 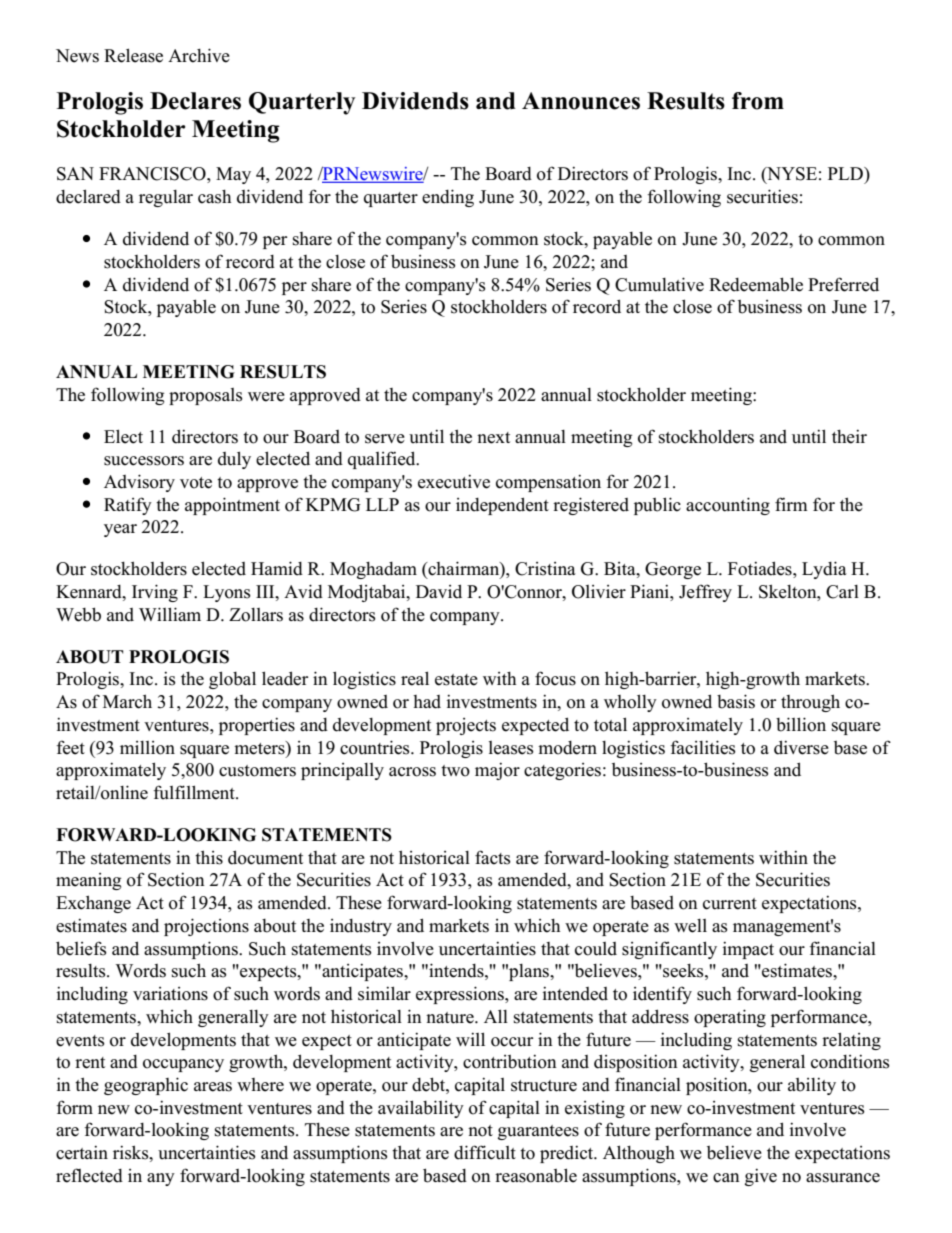 What do you see at coordinates (456, 680) in the screenshot?
I see `estate` at bounding box center [456, 680].
